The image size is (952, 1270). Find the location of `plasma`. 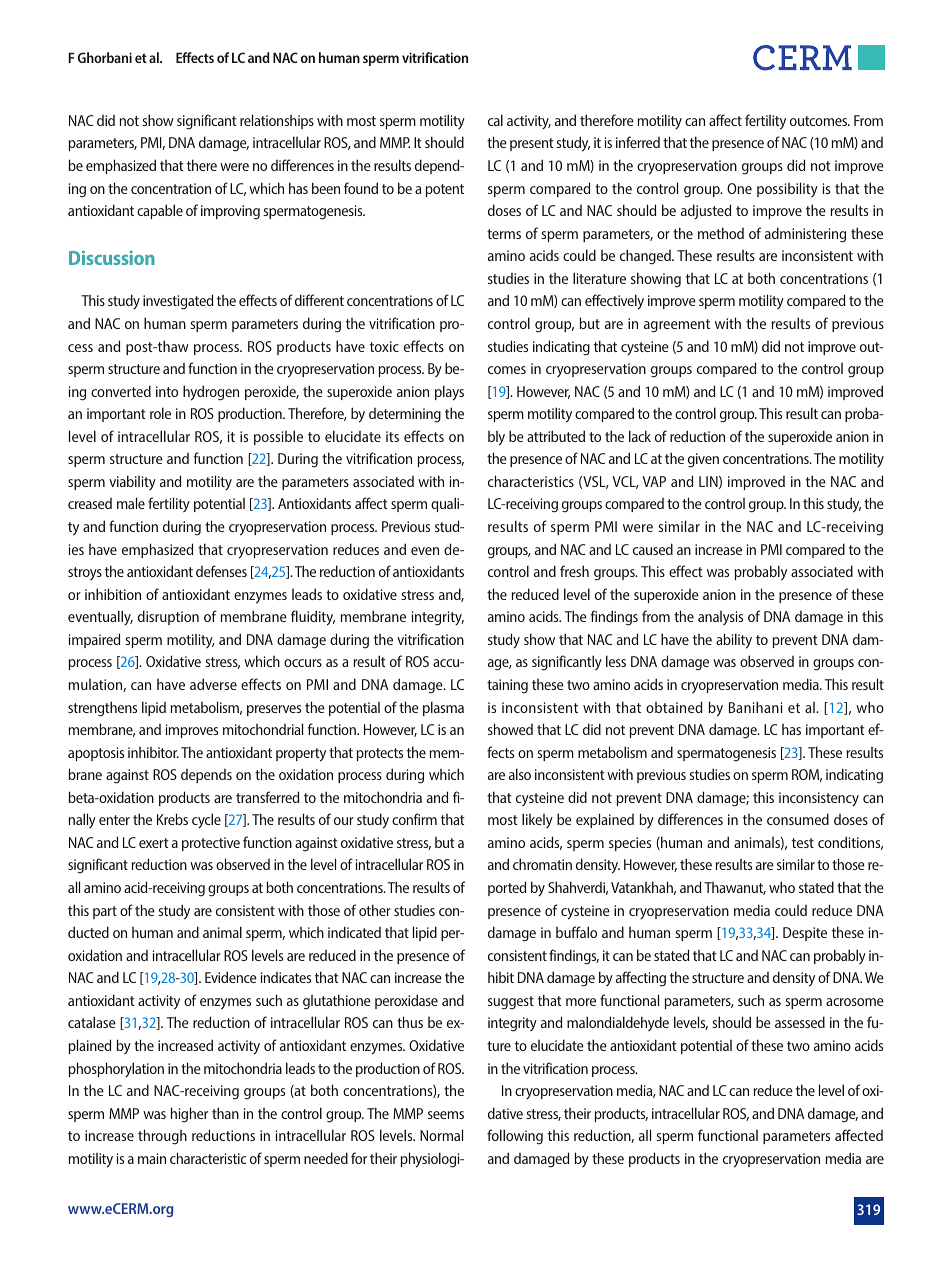

plasma is located at coordinates (443, 708).
